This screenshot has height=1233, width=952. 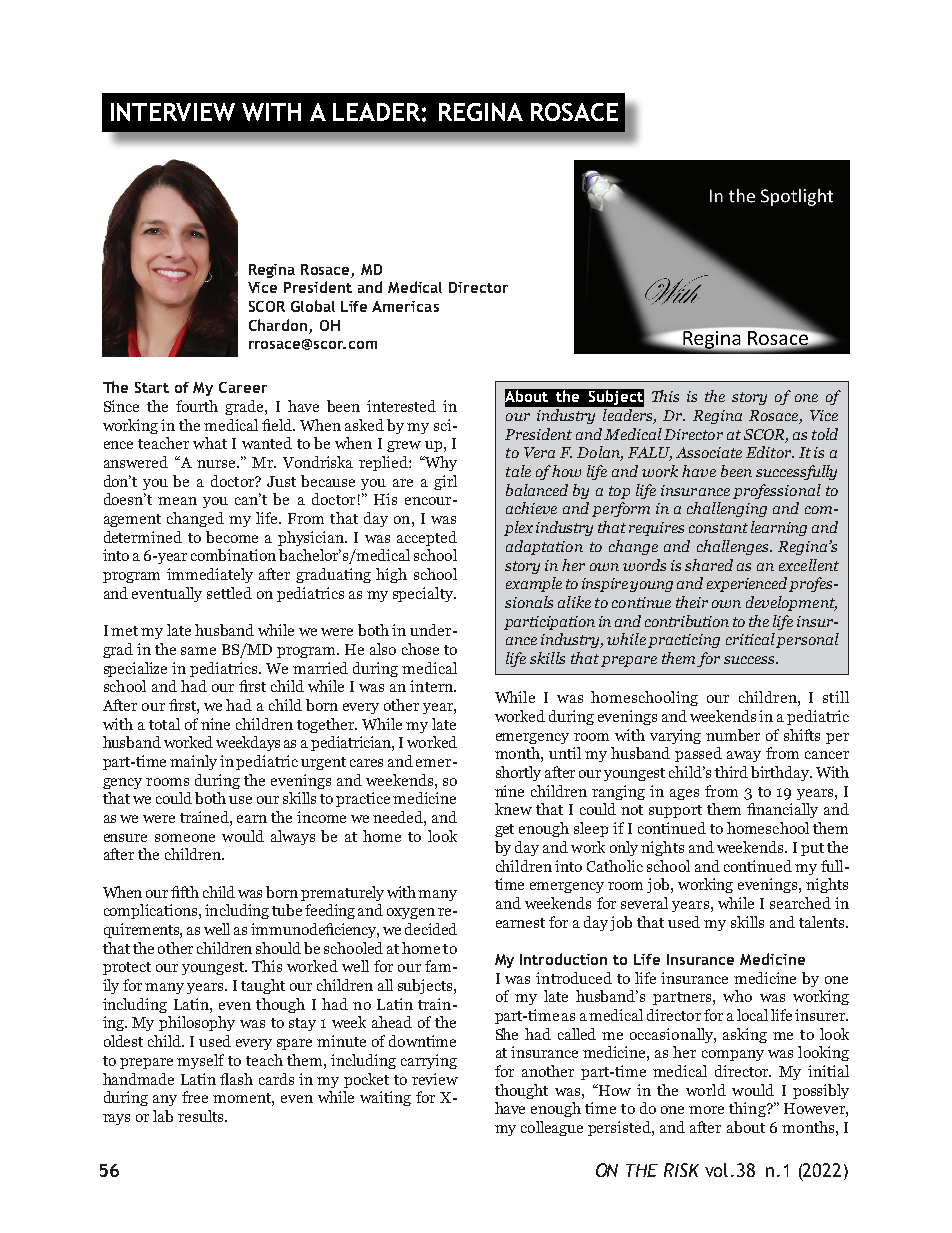 What do you see at coordinates (195, 1097) in the screenshot?
I see `free` at bounding box center [195, 1097].
